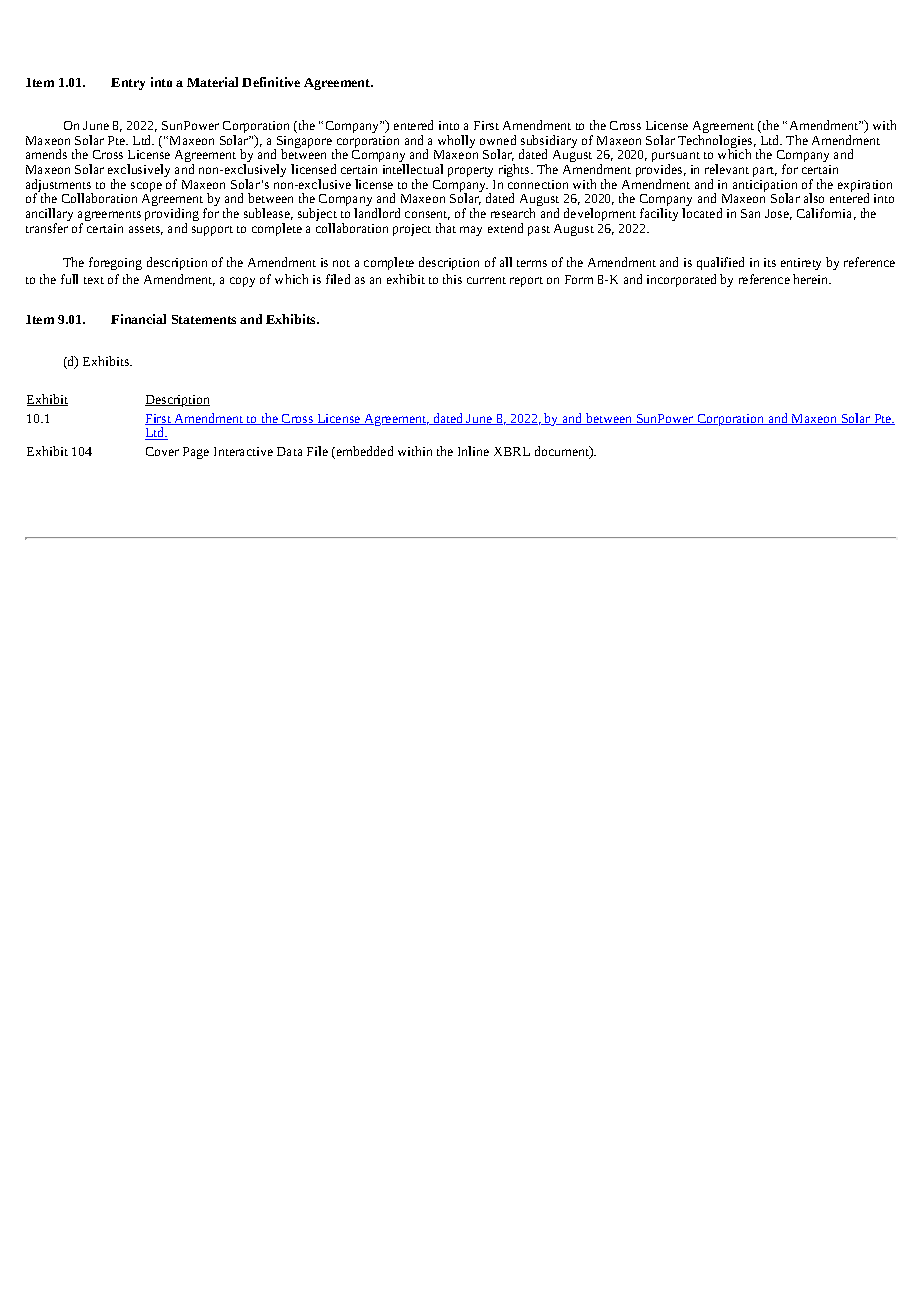 The width and height of the screenshot is (924, 1308). Describe the element at coordinates (162, 451) in the screenshot. I see `Cover` at that location.
